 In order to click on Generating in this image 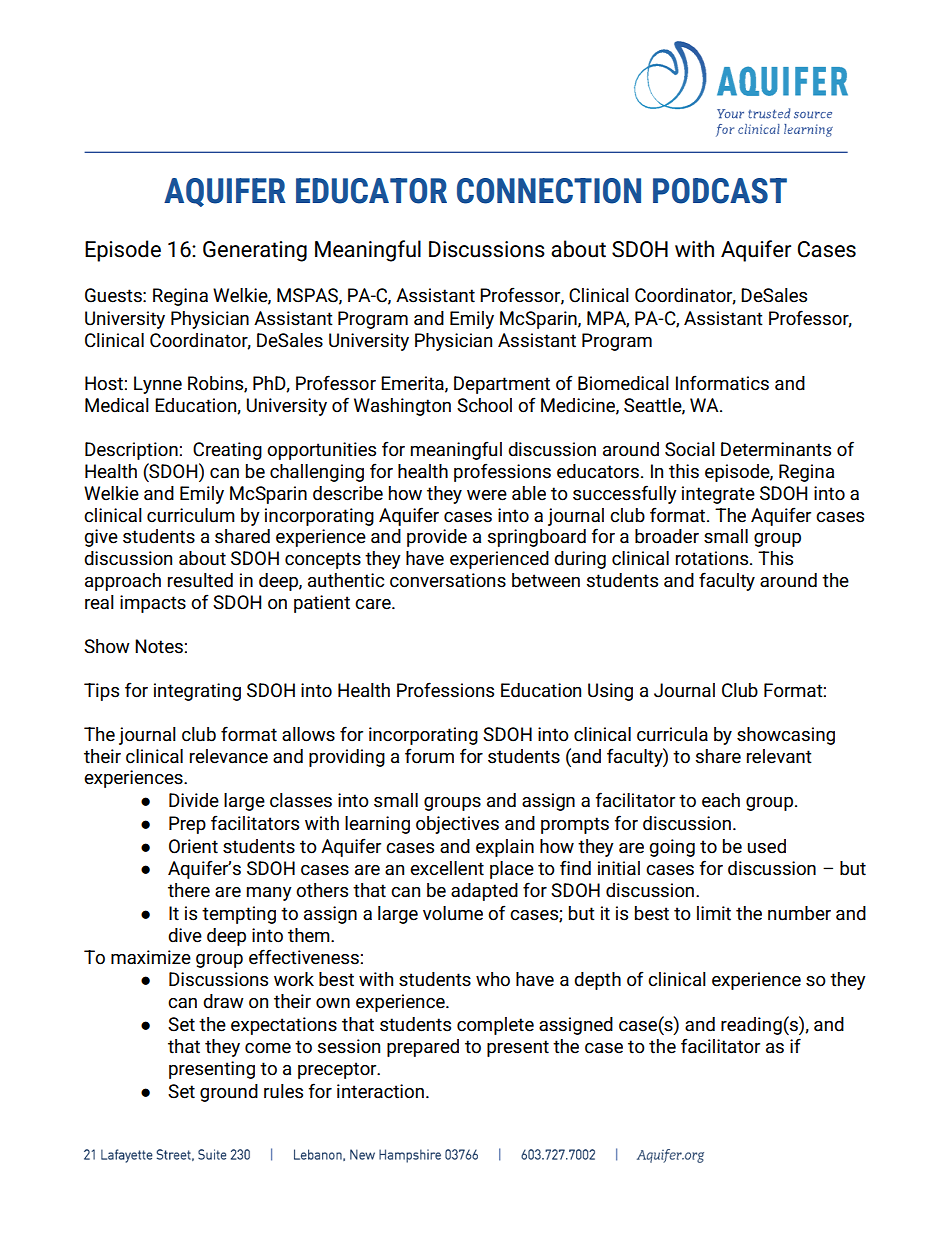, I will do `click(255, 251)`.
